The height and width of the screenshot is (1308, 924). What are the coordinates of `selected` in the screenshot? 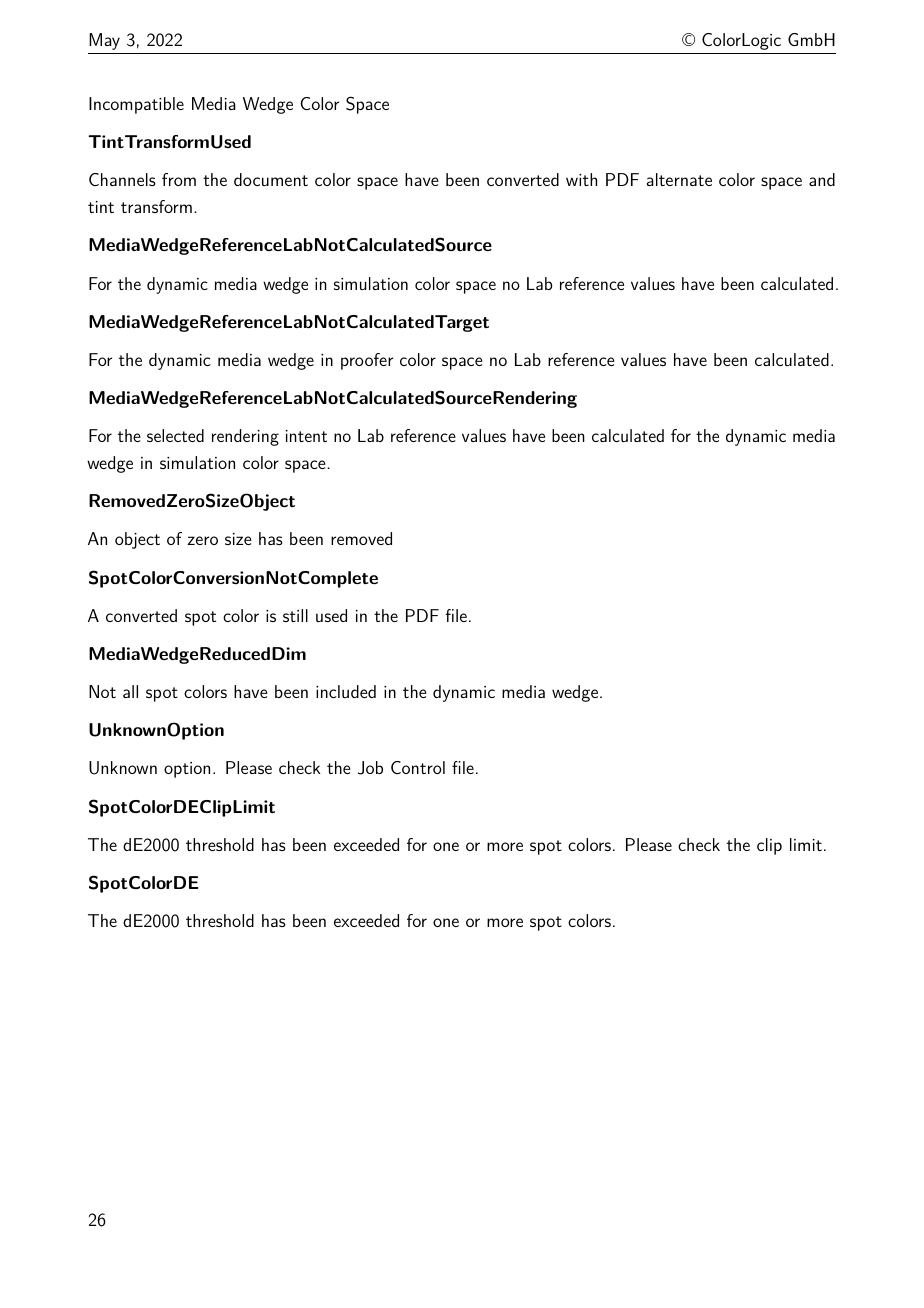 It's located at (175, 435).
